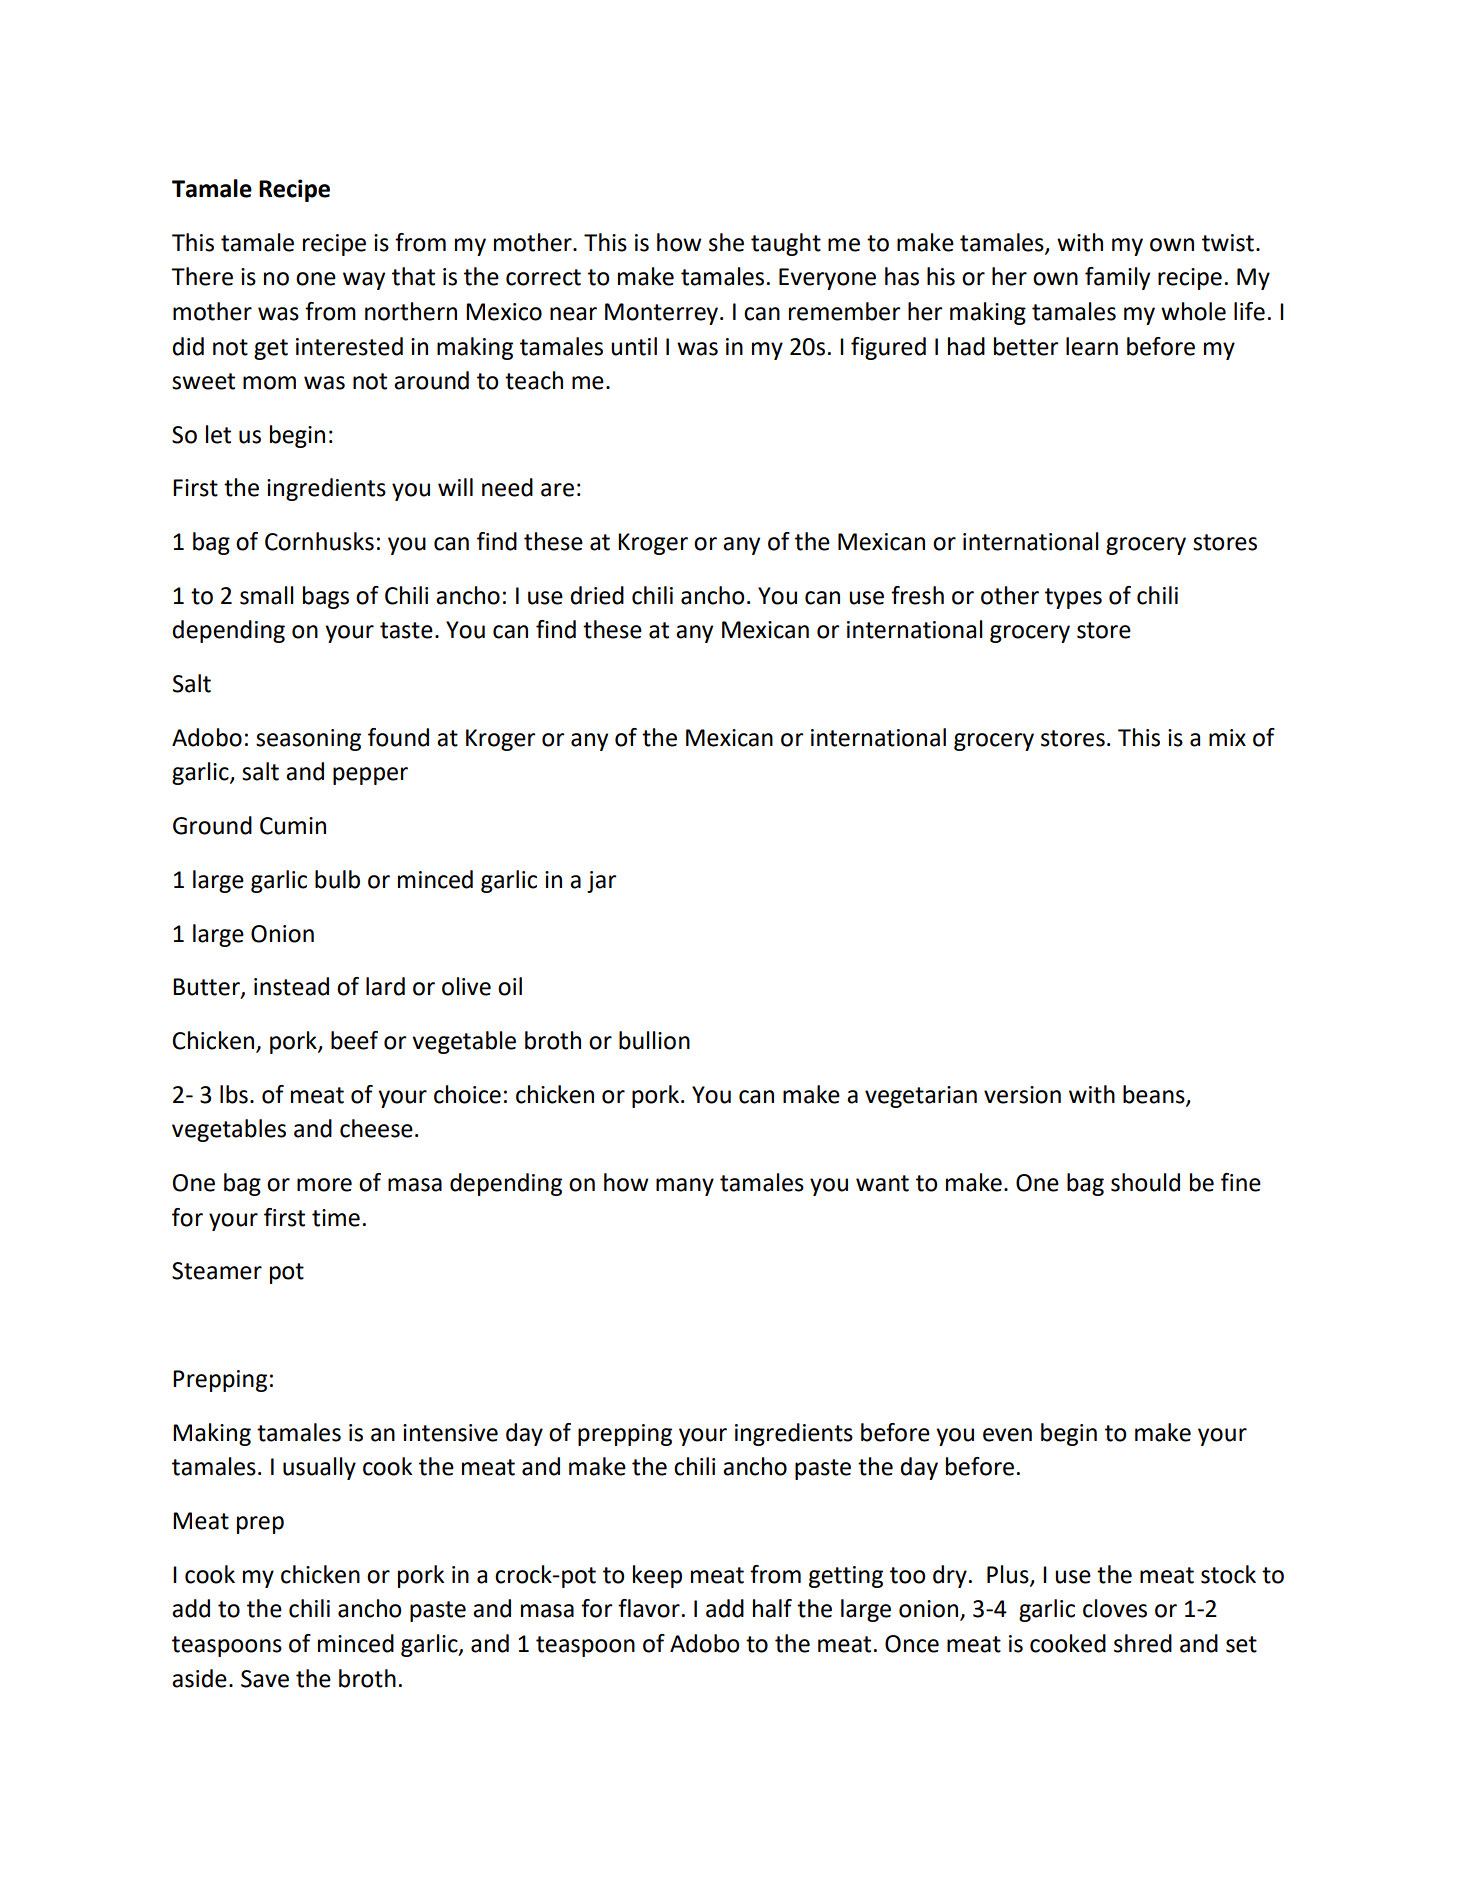  I want to click on should, so click(1145, 1182).
